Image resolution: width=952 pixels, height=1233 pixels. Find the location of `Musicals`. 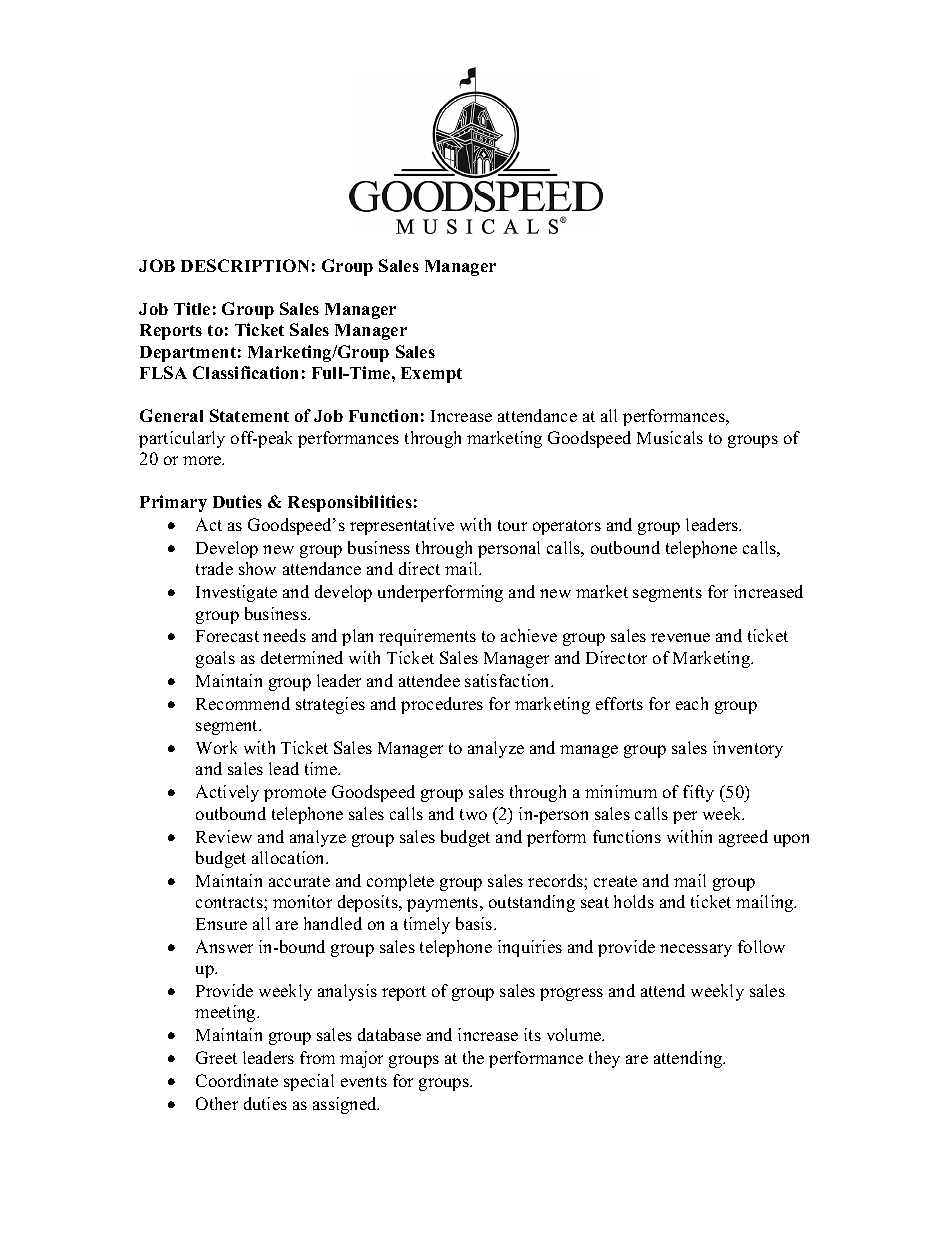

Musicals is located at coordinates (670, 437).
